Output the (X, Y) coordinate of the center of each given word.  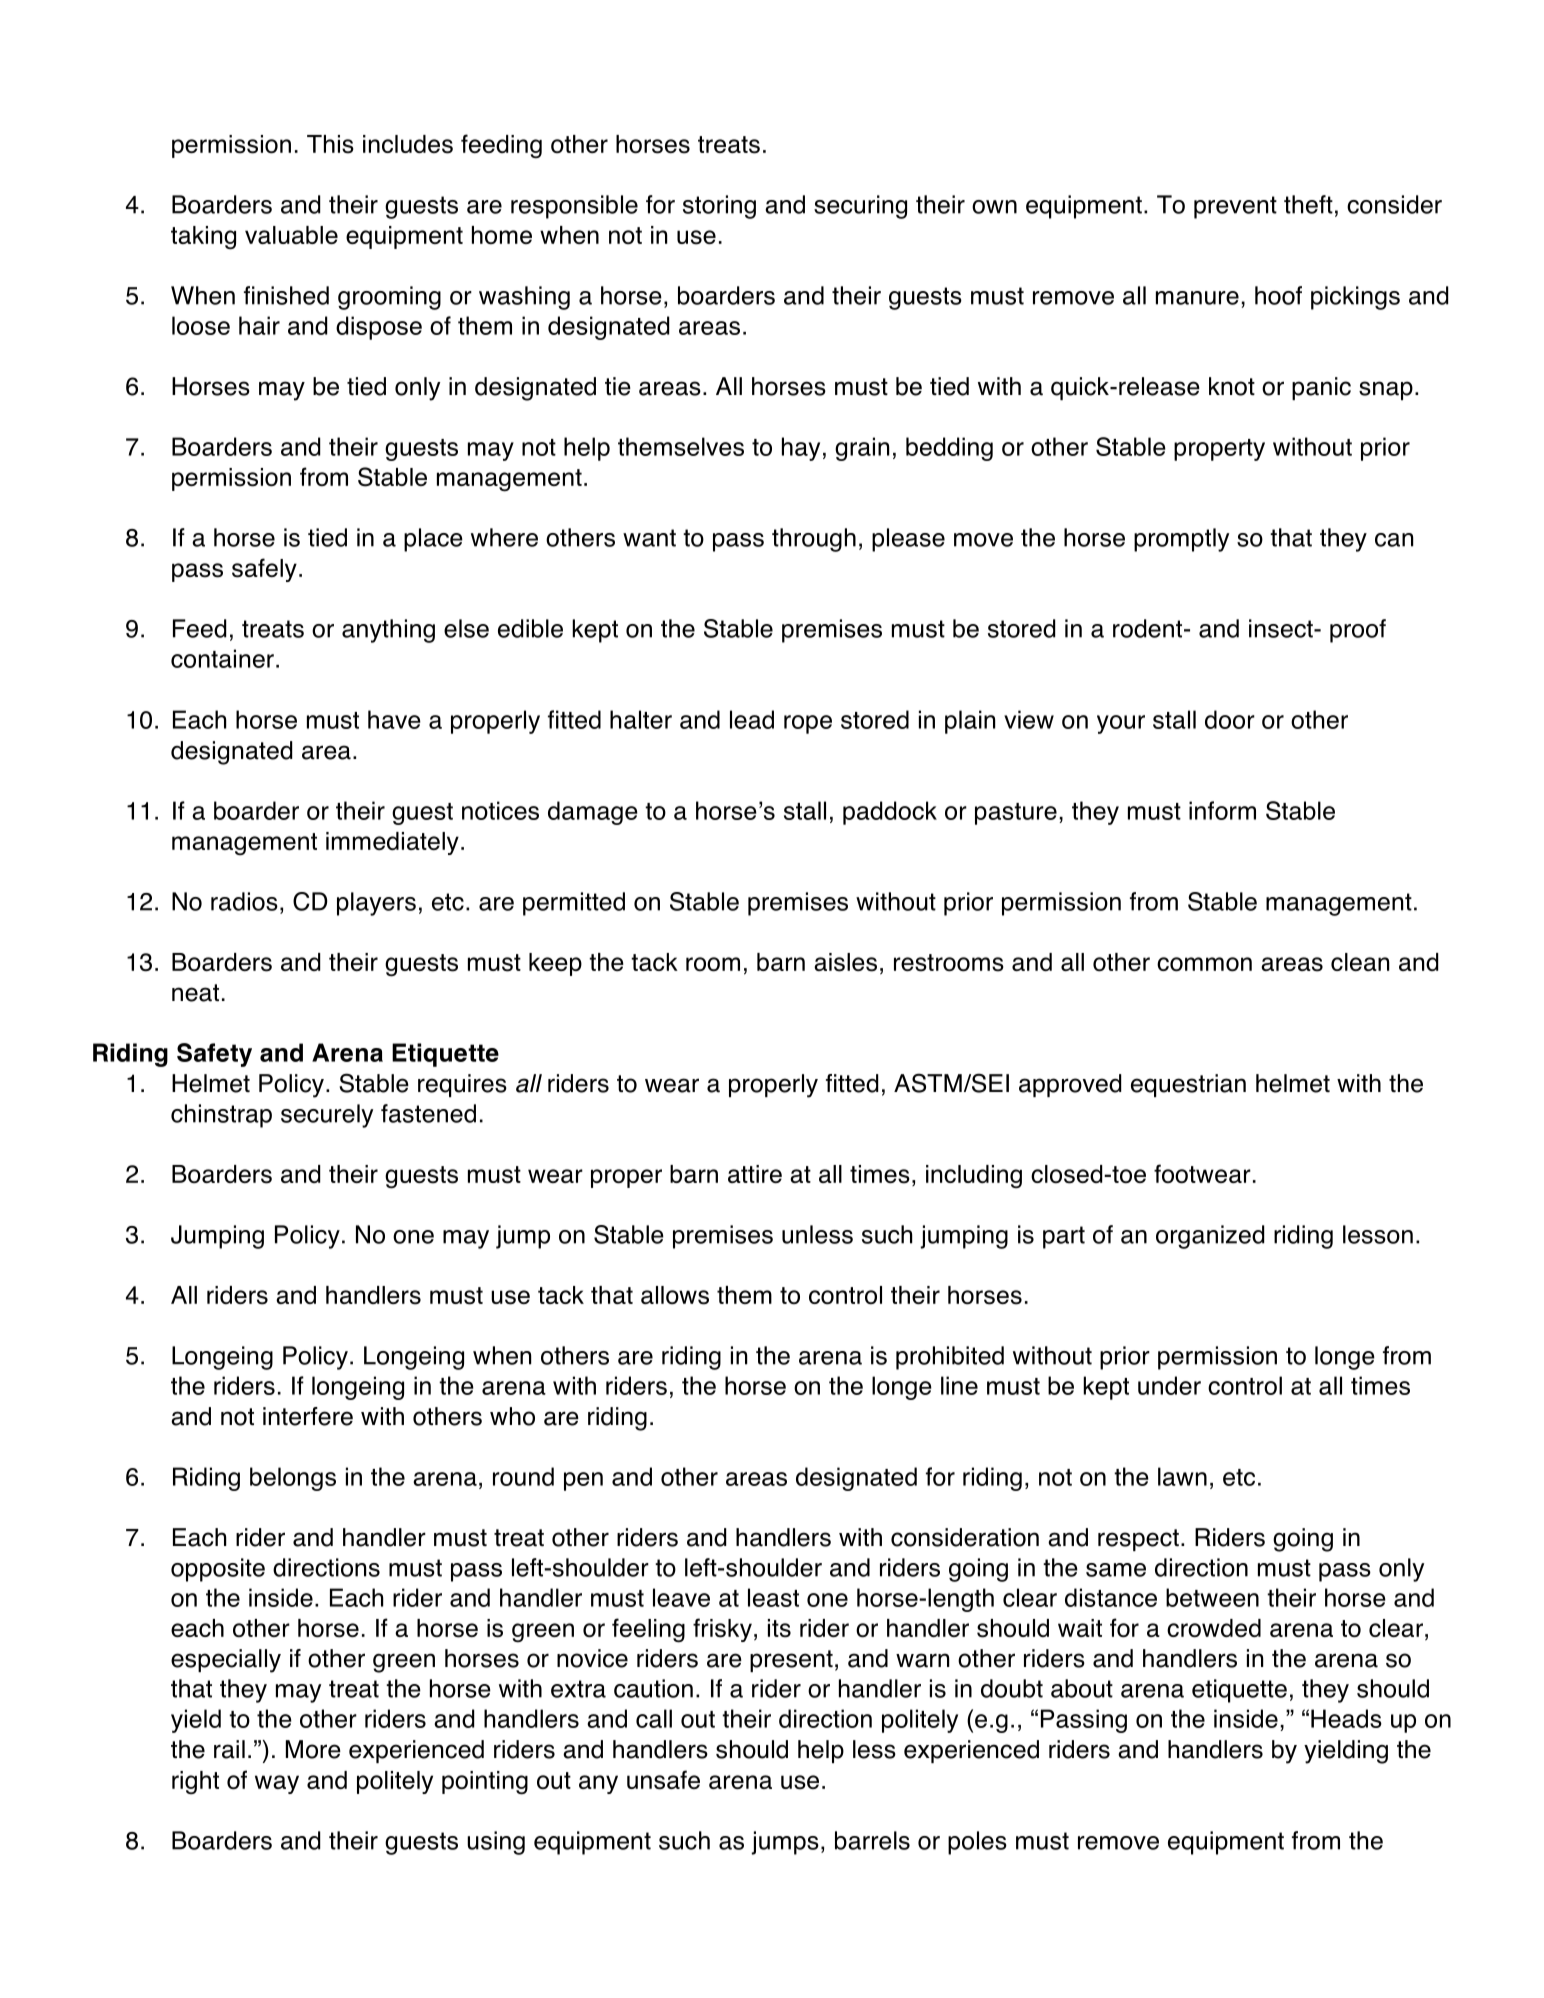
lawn (1182, 1476)
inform (1222, 810)
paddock (890, 813)
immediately (392, 843)
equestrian (1188, 1085)
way (277, 1784)
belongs (293, 1479)
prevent (1235, 207)
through (814, 540)
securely (327, 1116)
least (773, 1597)
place (433, 540)
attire (755, 1174)
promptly (1181, 540)
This (330, 144)
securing (860, 207)
